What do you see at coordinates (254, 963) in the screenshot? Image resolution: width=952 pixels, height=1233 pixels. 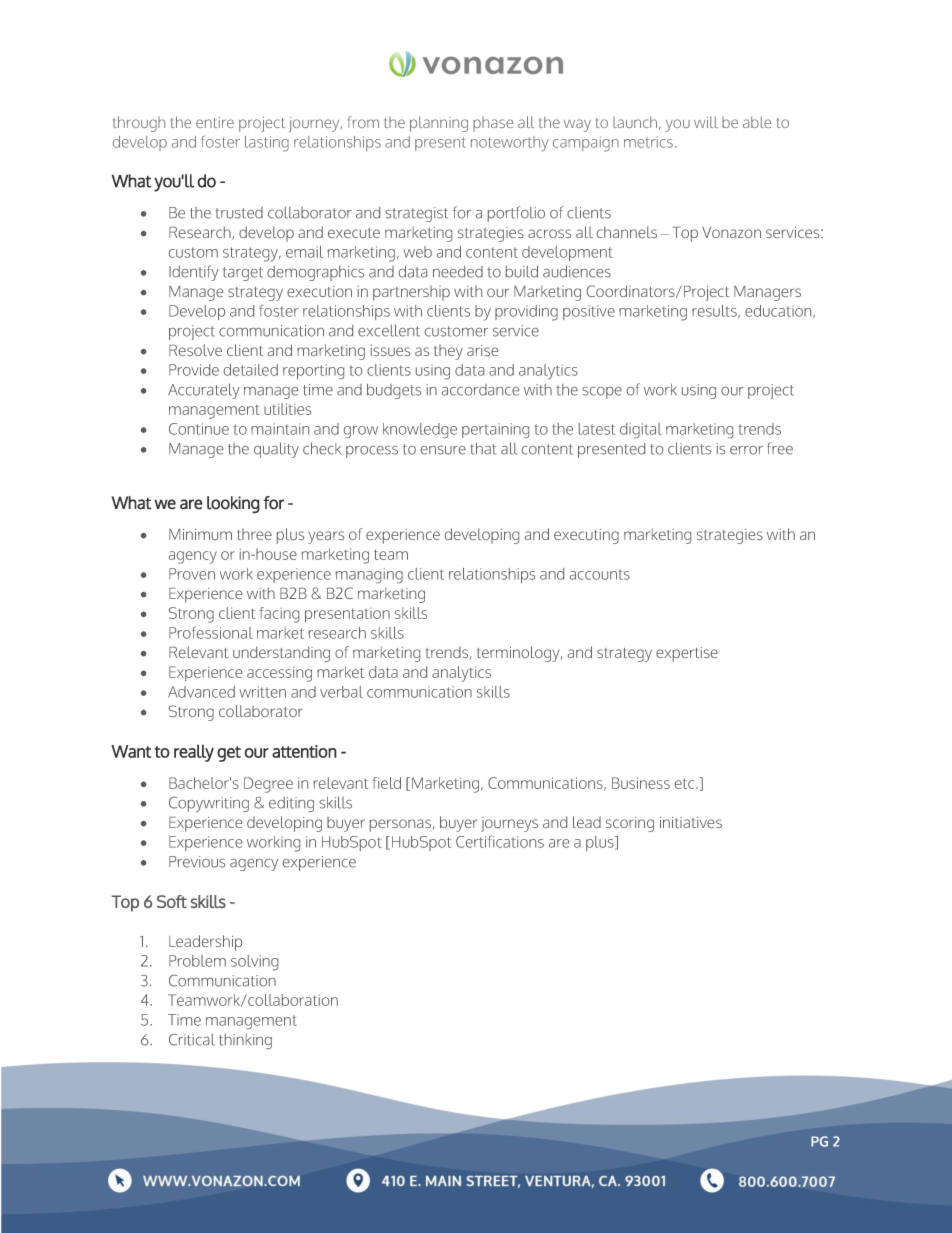 I see `solving` at bounding box center [254, 963].
